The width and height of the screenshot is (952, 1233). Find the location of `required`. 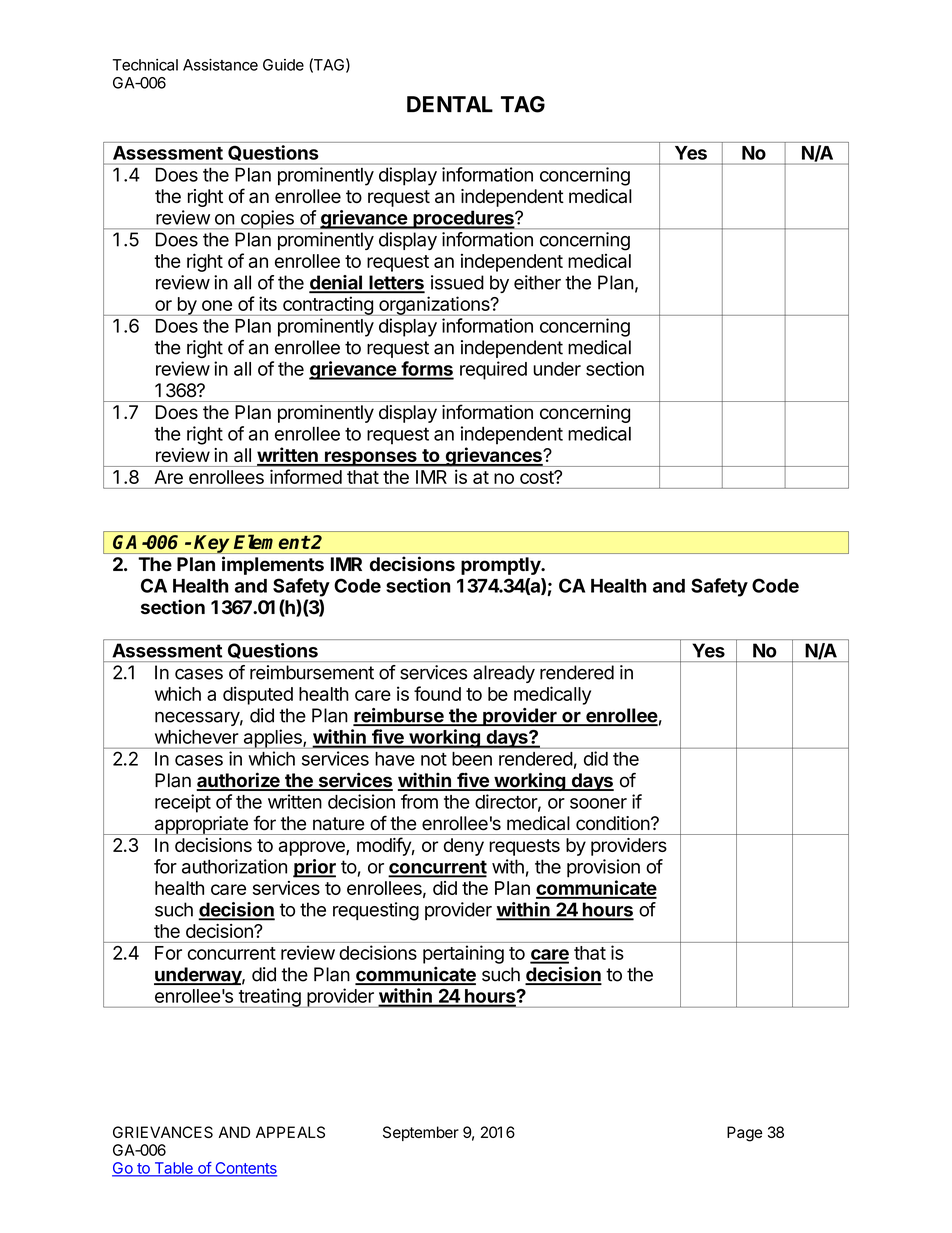

required is located at coordinates (493, 370).
